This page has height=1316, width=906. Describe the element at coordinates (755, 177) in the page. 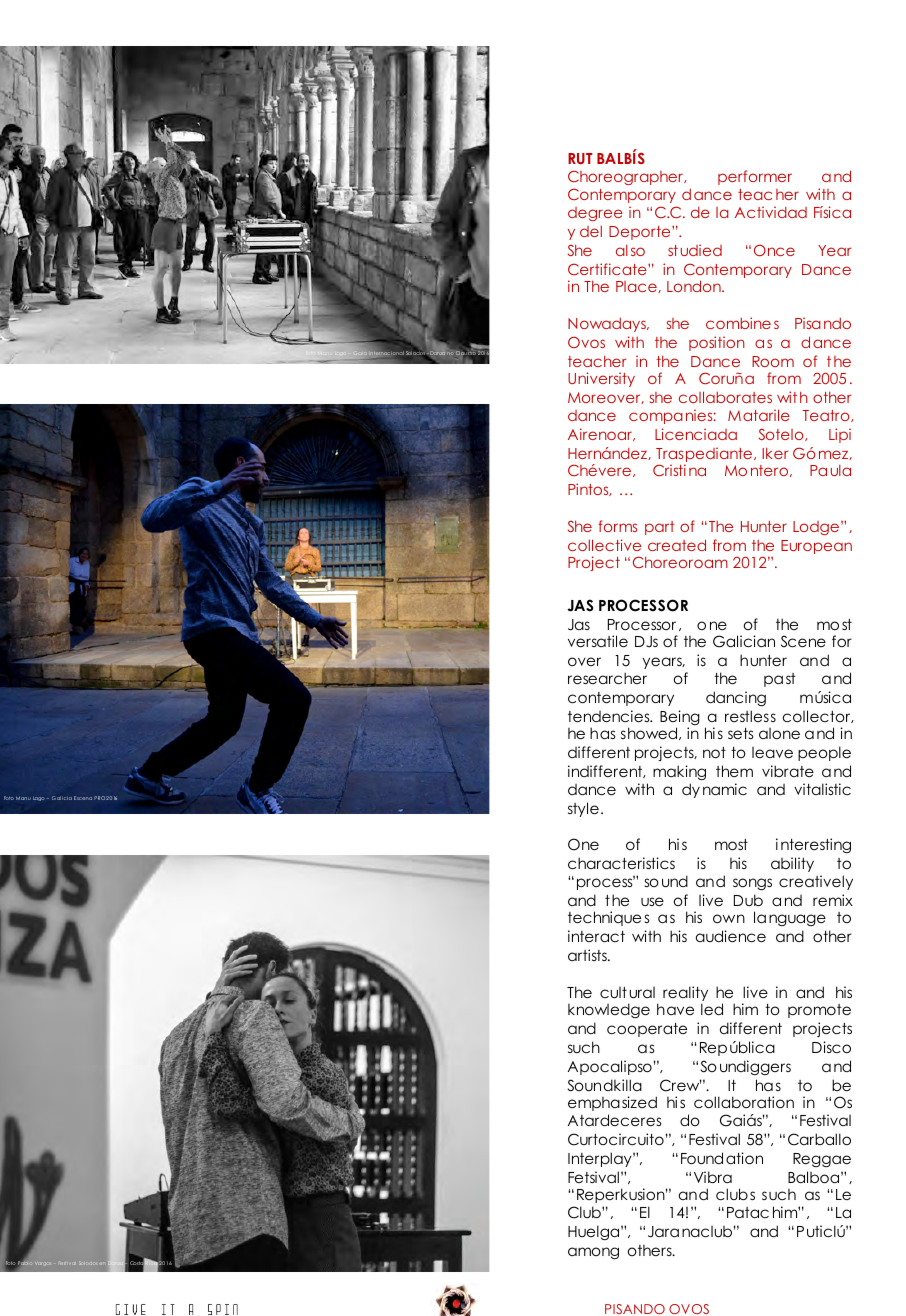

I see `performer` at that location.
